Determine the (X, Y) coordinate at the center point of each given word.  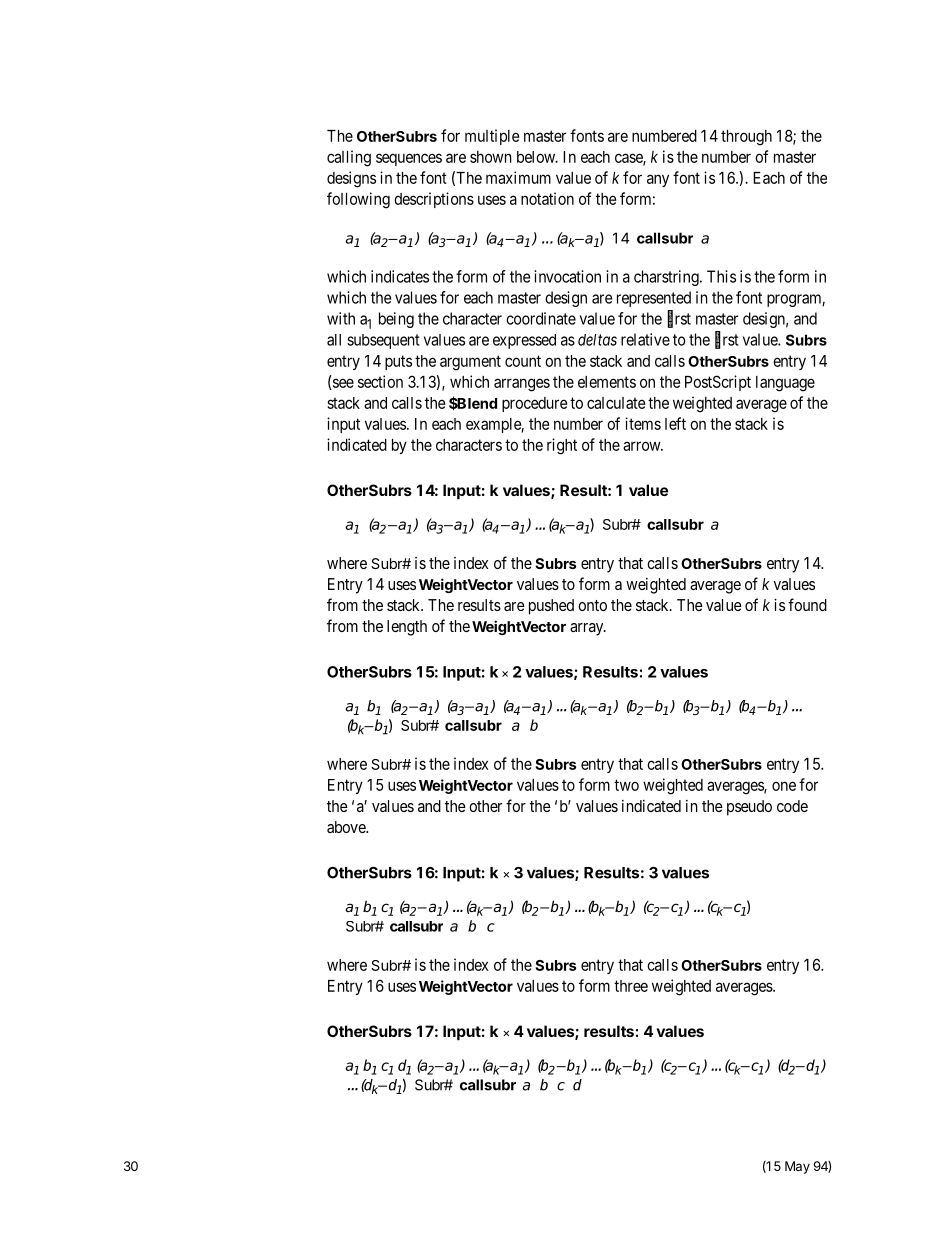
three (631, 986)
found (807, 604)
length (407, 628)
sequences (409, 159)
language (785, 384)
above (347, 827)
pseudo (749, 808)
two (626, 785)
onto (592, 605)
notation (547, 198)
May (797, 1167)
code (792, 806)
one (784, 786)
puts (398, 362)
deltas (597, 340)
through (746, 138)
